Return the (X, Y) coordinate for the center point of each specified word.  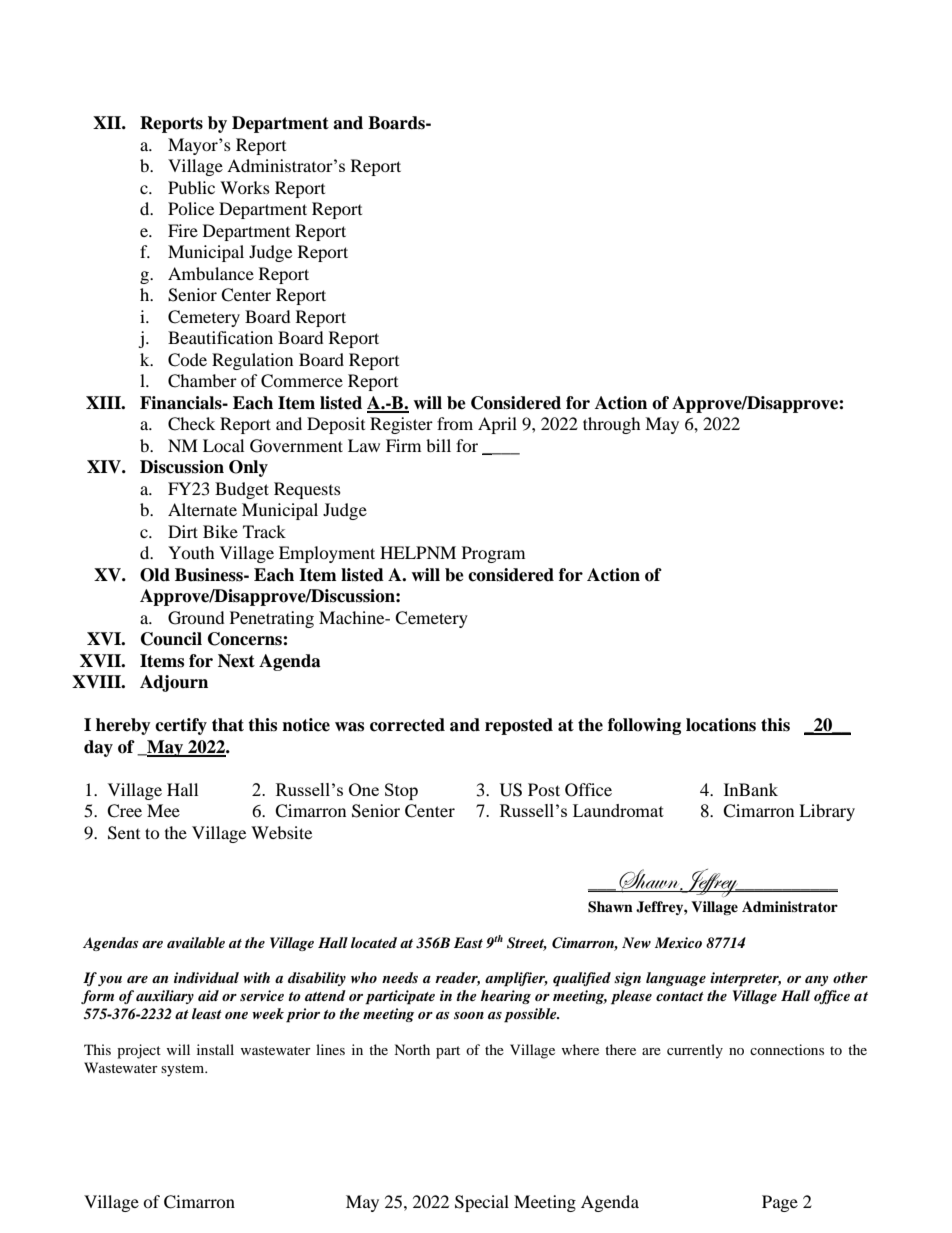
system (184, 1070)
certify (181, 726)
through (612, 425)
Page (780, 1203)
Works (245, 187)
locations (721, 725)
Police (191, 208)
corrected (407, 725)
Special (482, 1203)
